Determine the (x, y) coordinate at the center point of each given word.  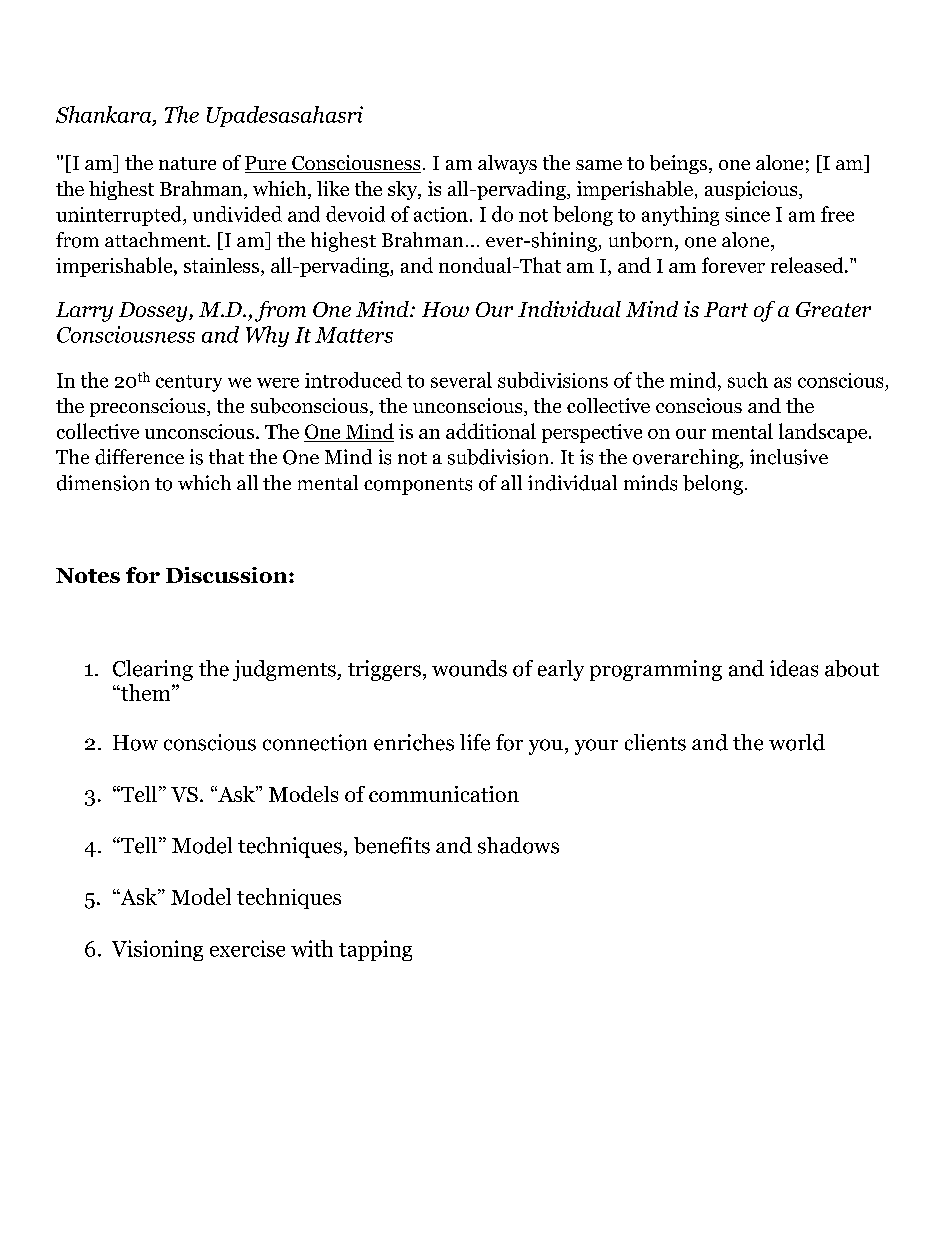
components (418, 486)
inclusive (789, 457)
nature (187, 163)
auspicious (752, 190)
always (507, 164)
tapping (375, 950)
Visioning (157, 950)
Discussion (228, 575)
